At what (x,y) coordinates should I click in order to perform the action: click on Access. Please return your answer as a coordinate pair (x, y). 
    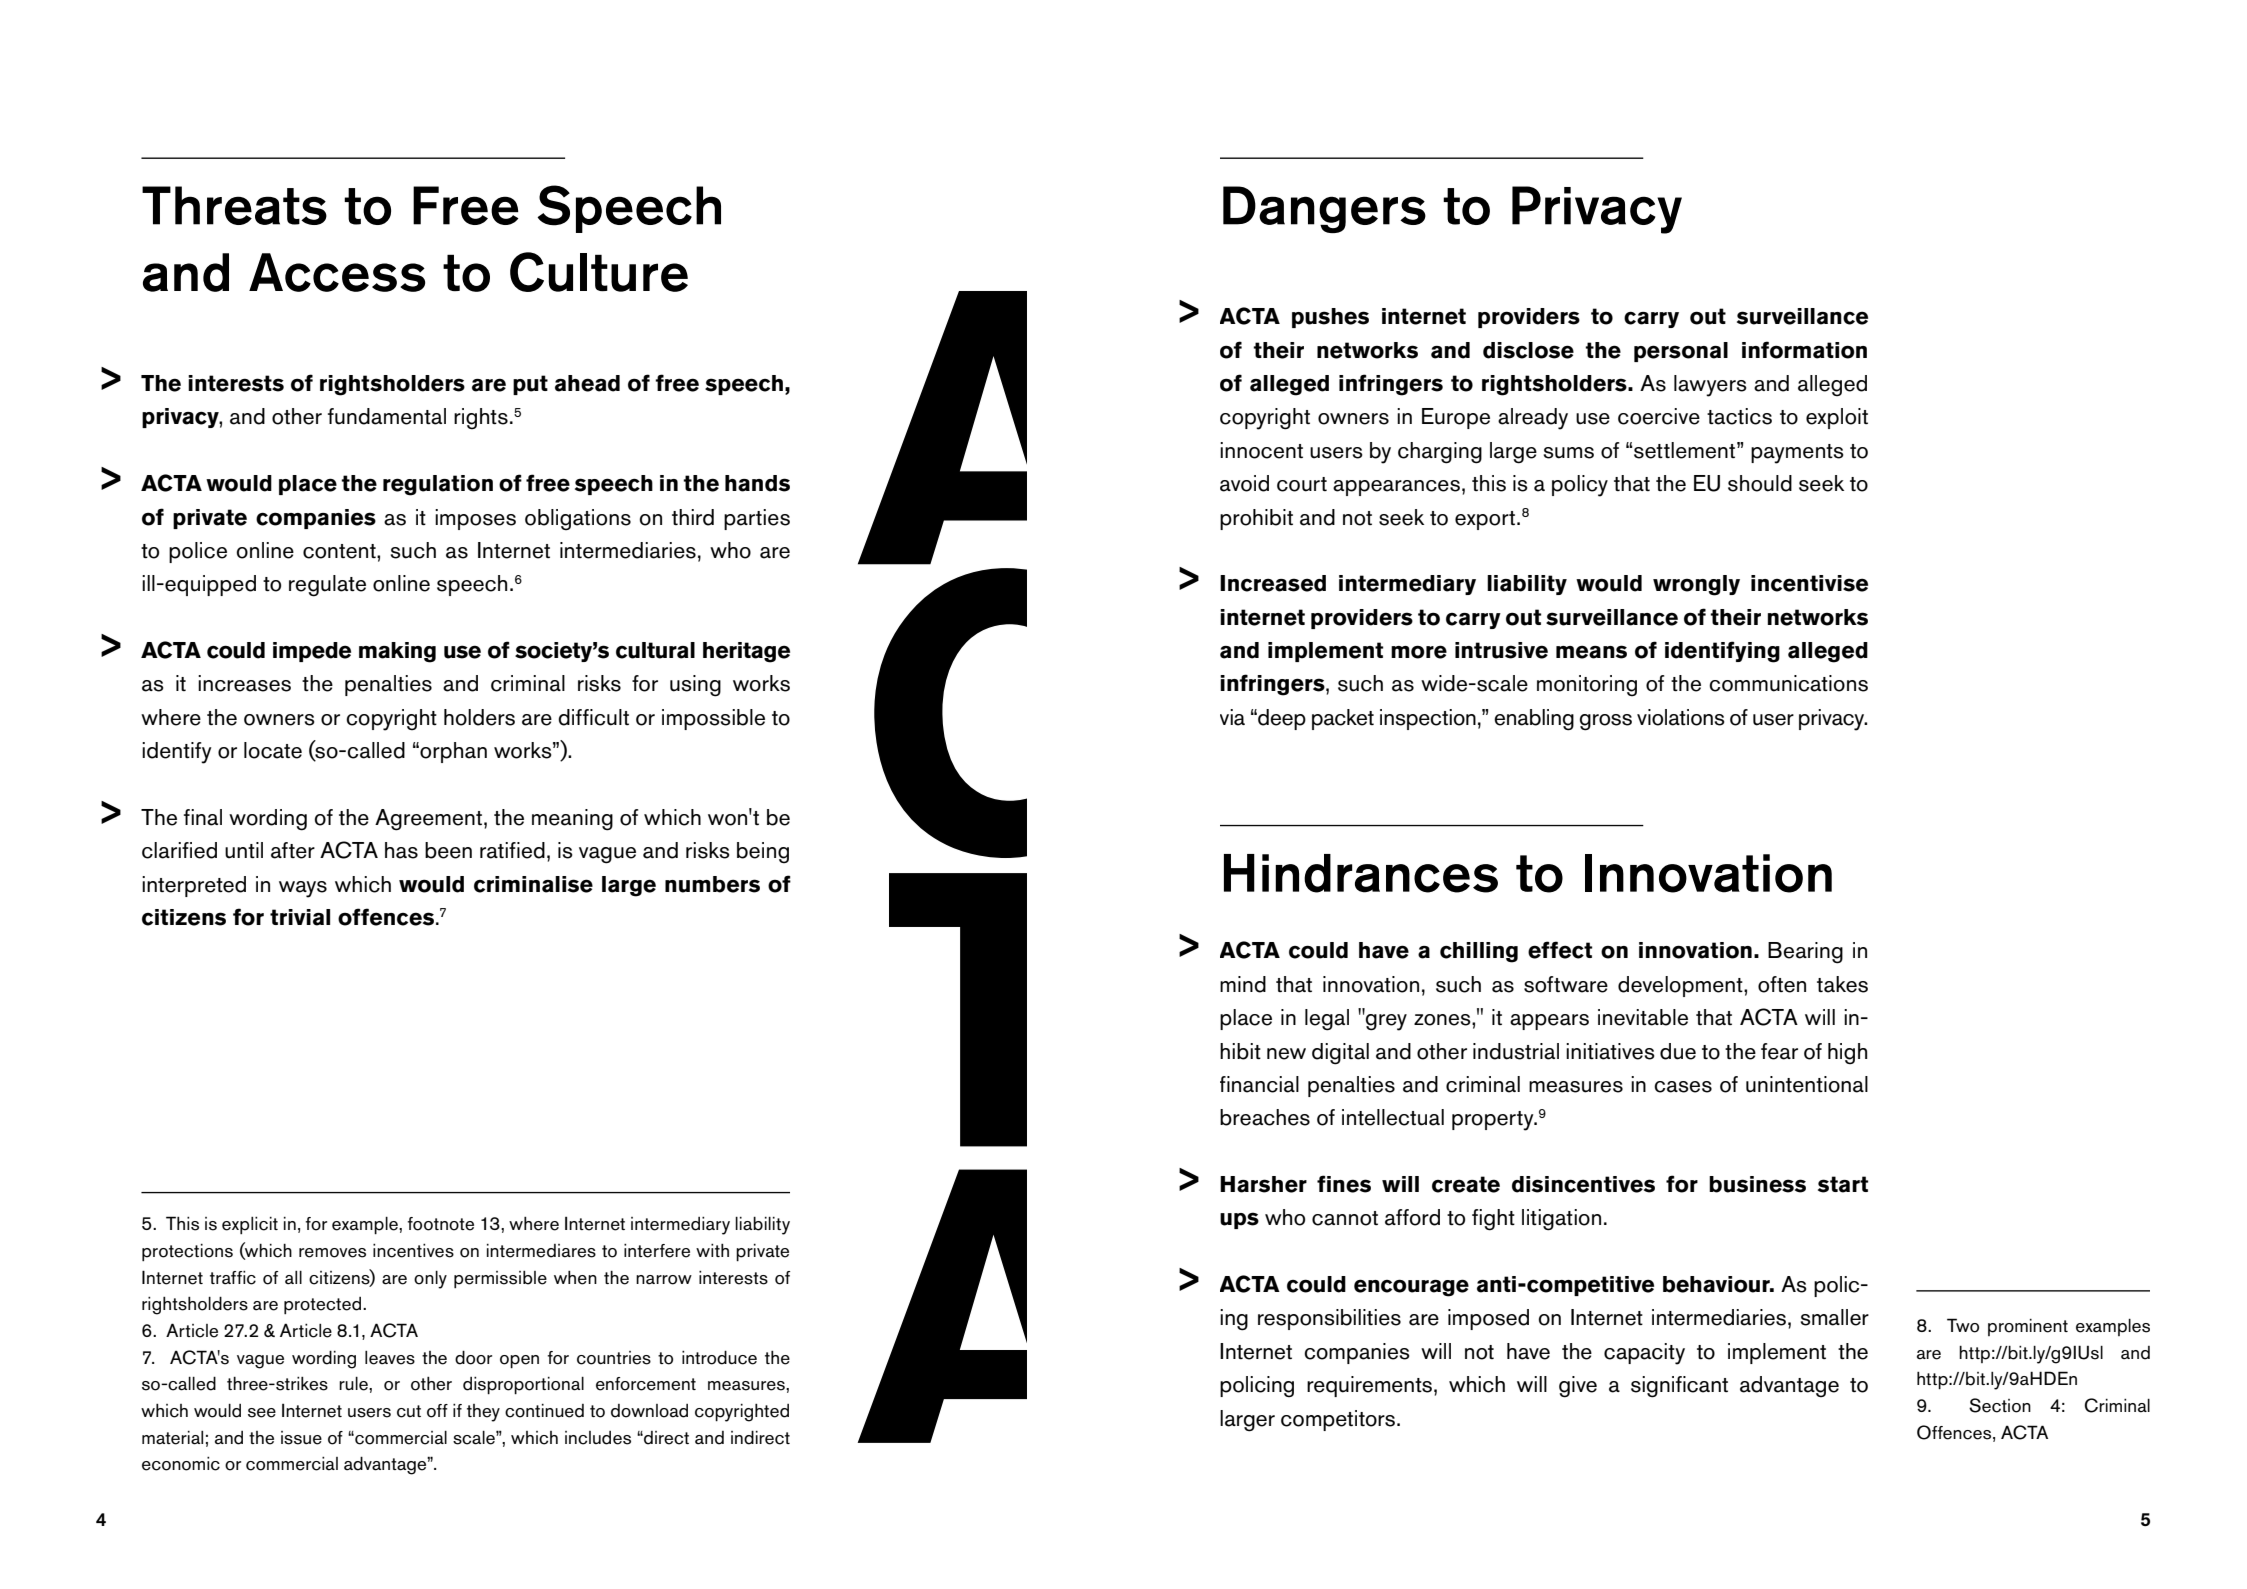
    Looking at the image, I should click on (337, 272).
